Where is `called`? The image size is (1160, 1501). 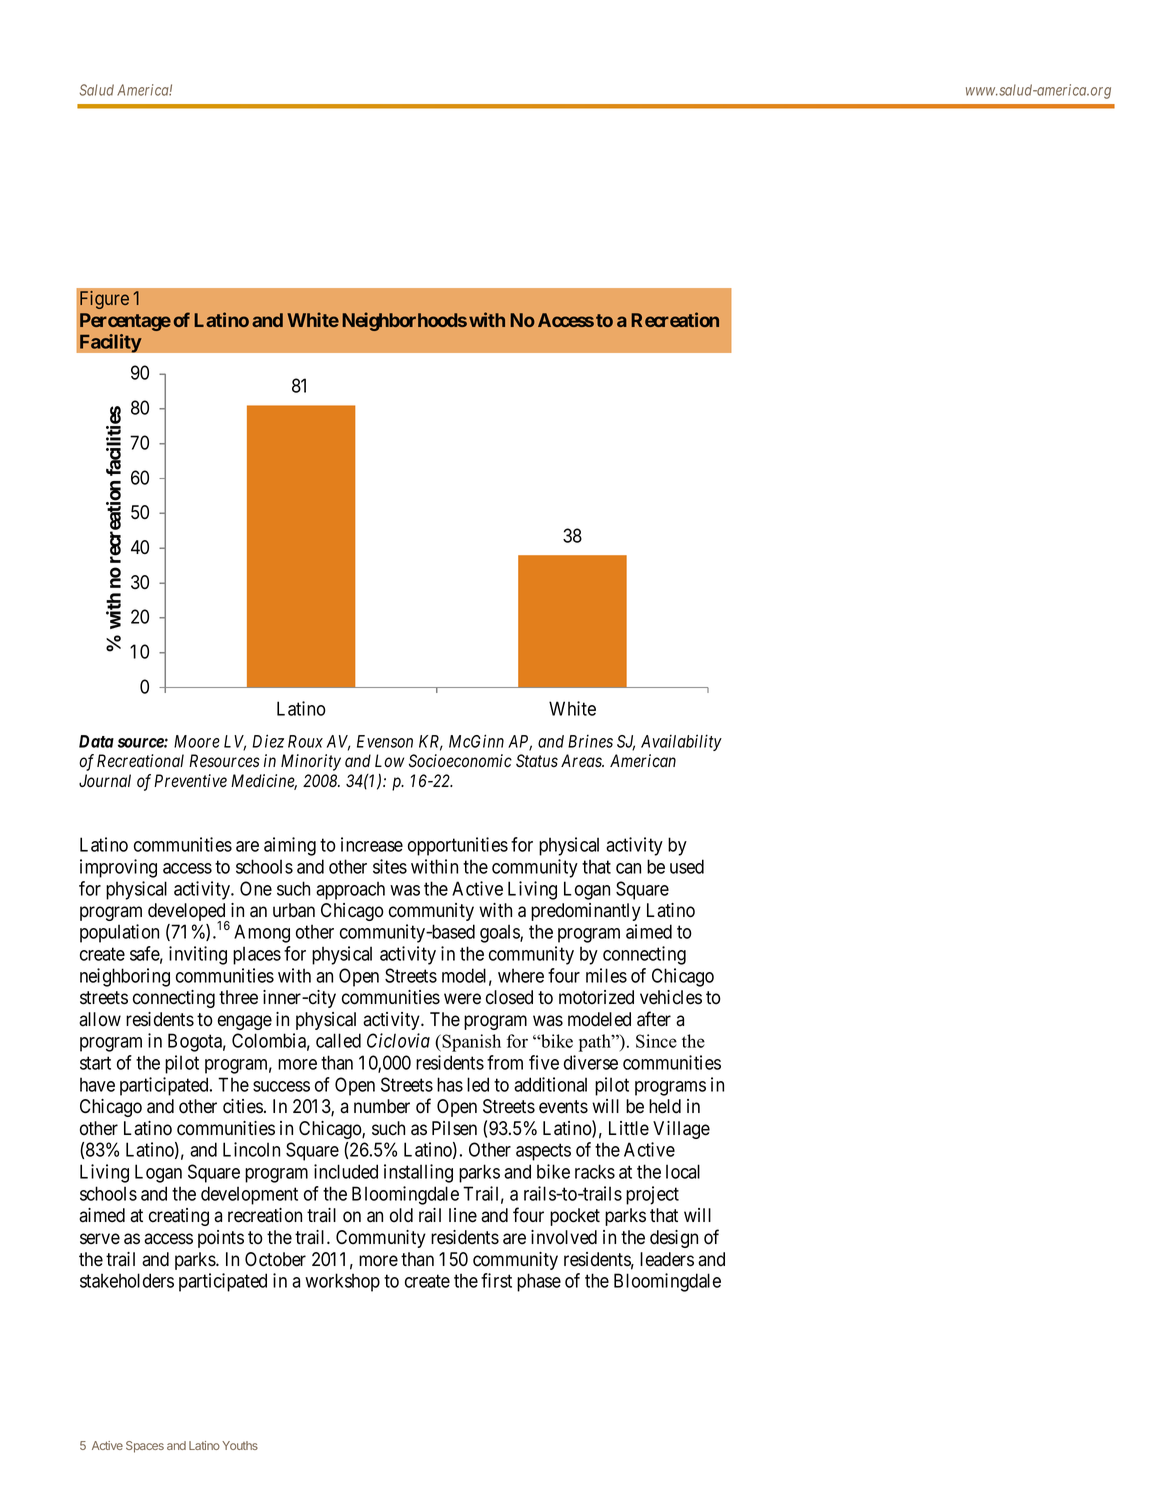
called is located at coordinates (338, 1040).
